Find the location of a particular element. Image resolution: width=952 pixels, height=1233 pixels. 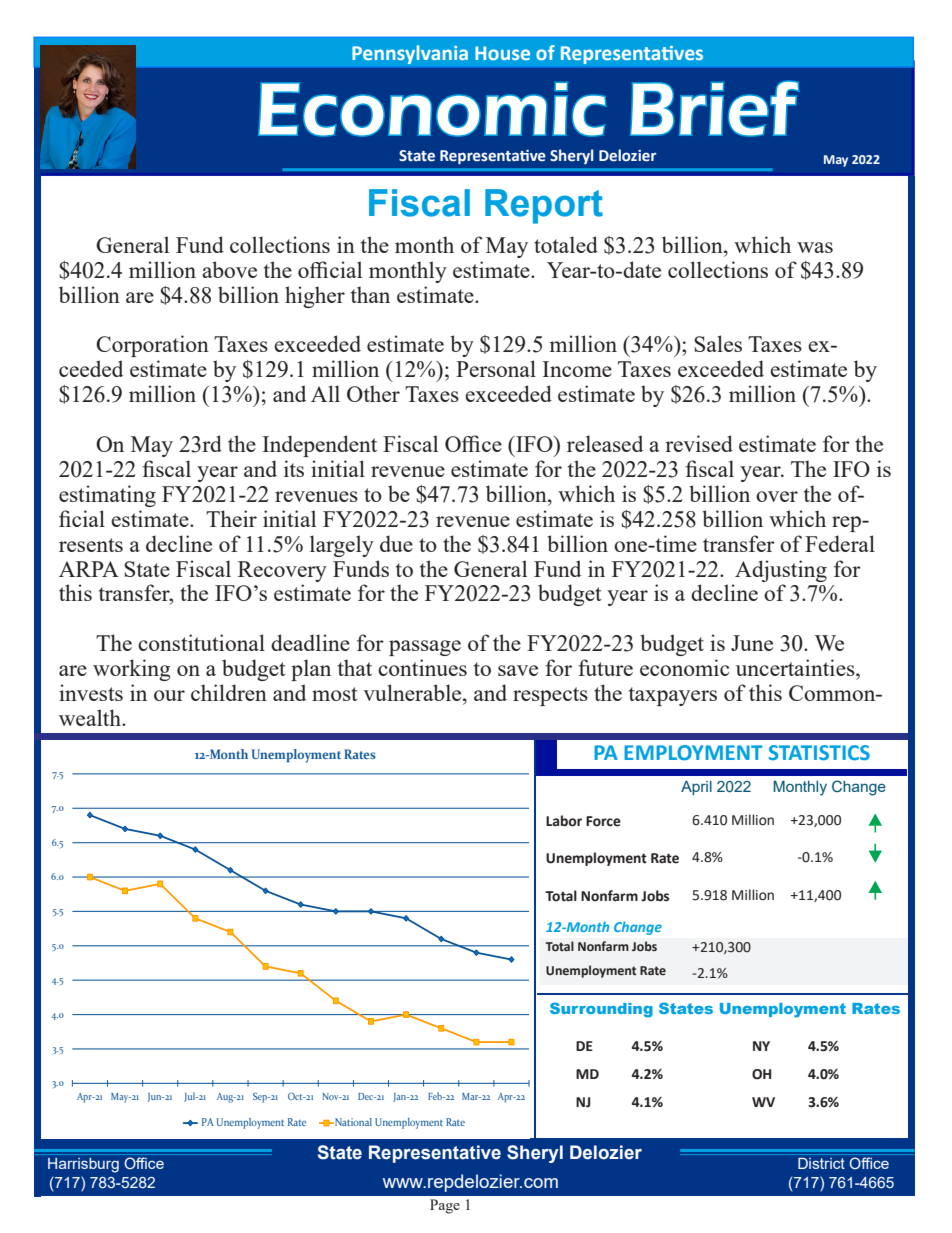

passage is located at coordinates (425, 648).
